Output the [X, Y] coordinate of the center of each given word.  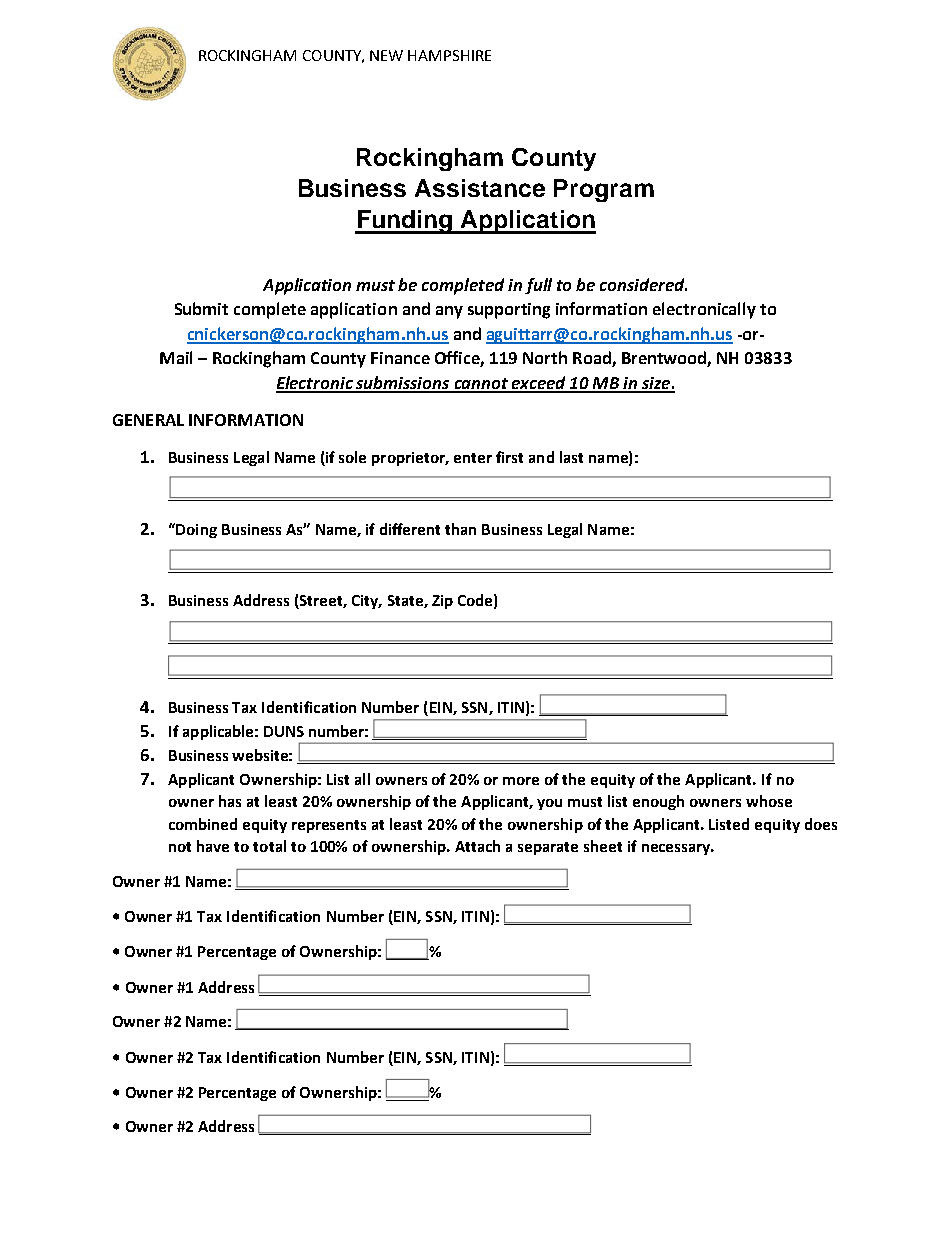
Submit [201, 308]
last [571, 457]
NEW [386, 55]
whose [769, 801]
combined [203, 824]
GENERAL [148, 420]
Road [593, 359]
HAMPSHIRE [449, 55]
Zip [442, 602]
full [538, 286]
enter [473, 458]
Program [604, 190]
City [366, 602]
